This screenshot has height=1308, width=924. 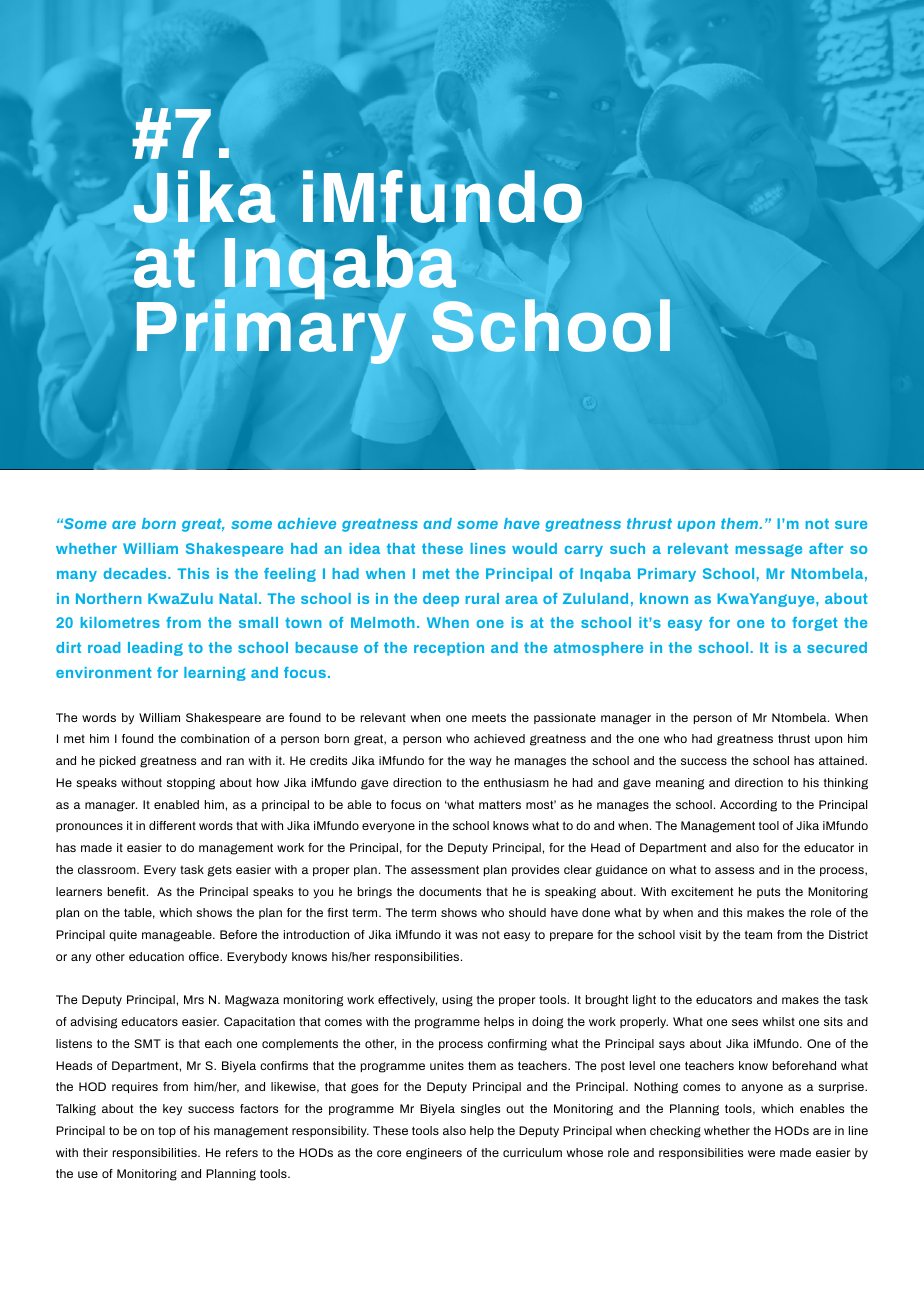 What do you see at coordinates (136, 573) in the screenshot?
I see `decades` at bounding box center [136, 573].
